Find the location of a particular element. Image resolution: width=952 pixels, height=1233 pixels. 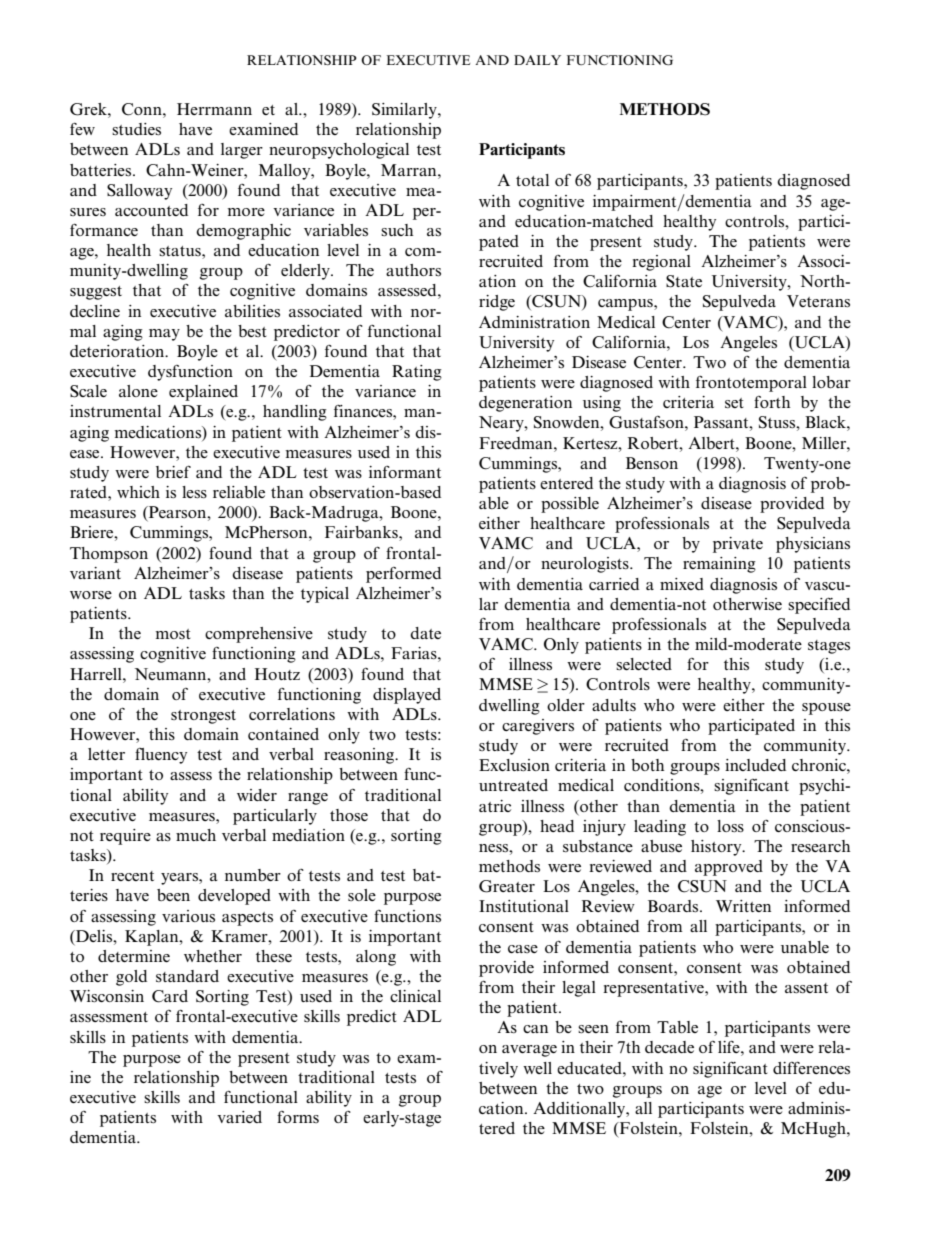

Herrmann is located at coordinates (214, 109).
